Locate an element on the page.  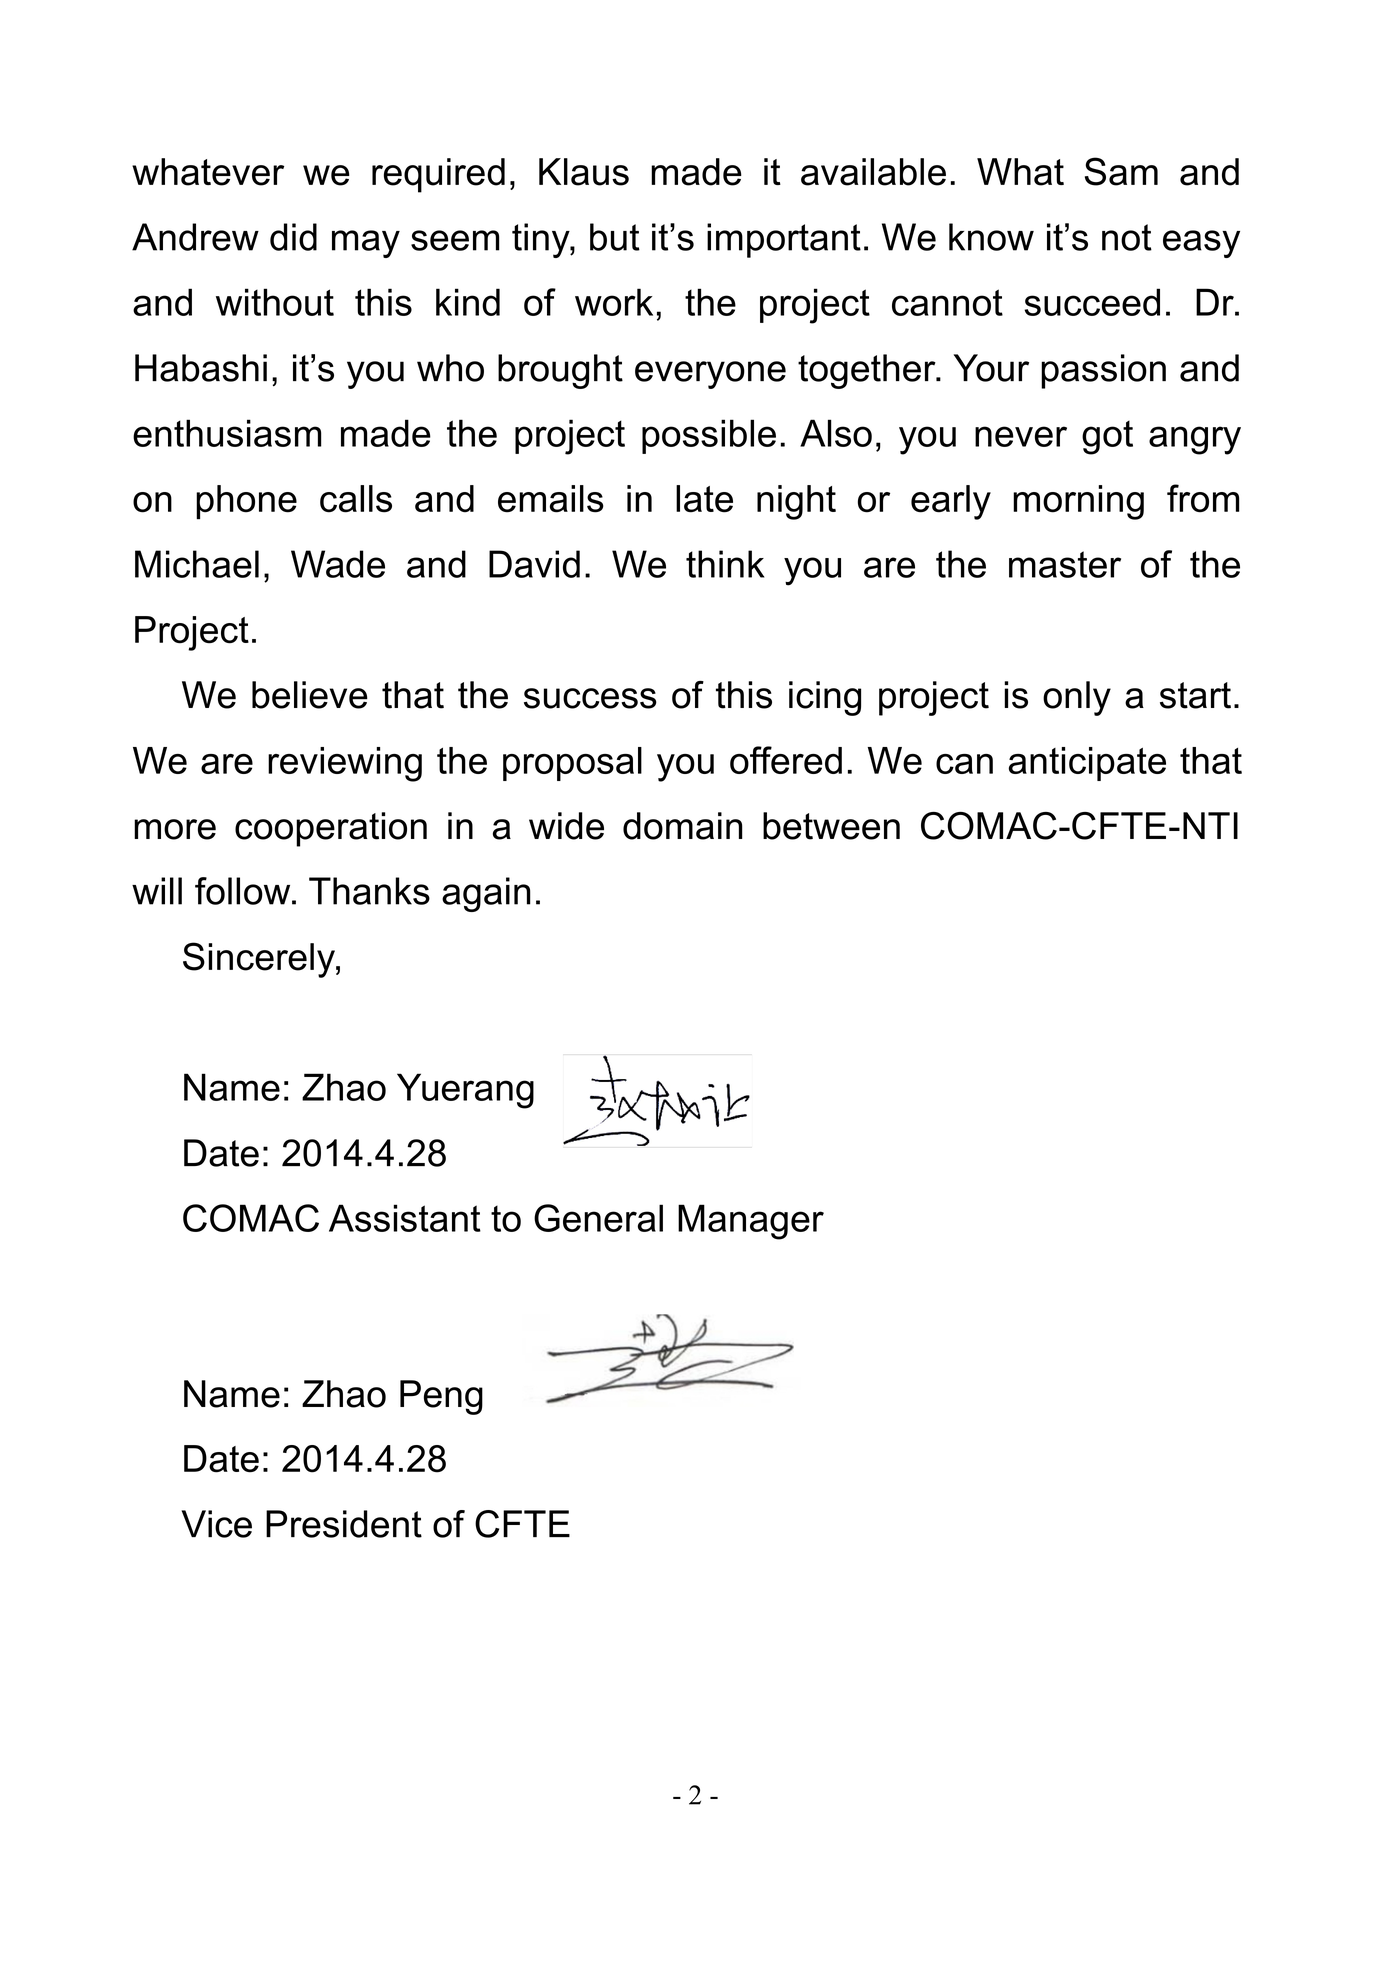
domain is located at coordinates (683, 826).
